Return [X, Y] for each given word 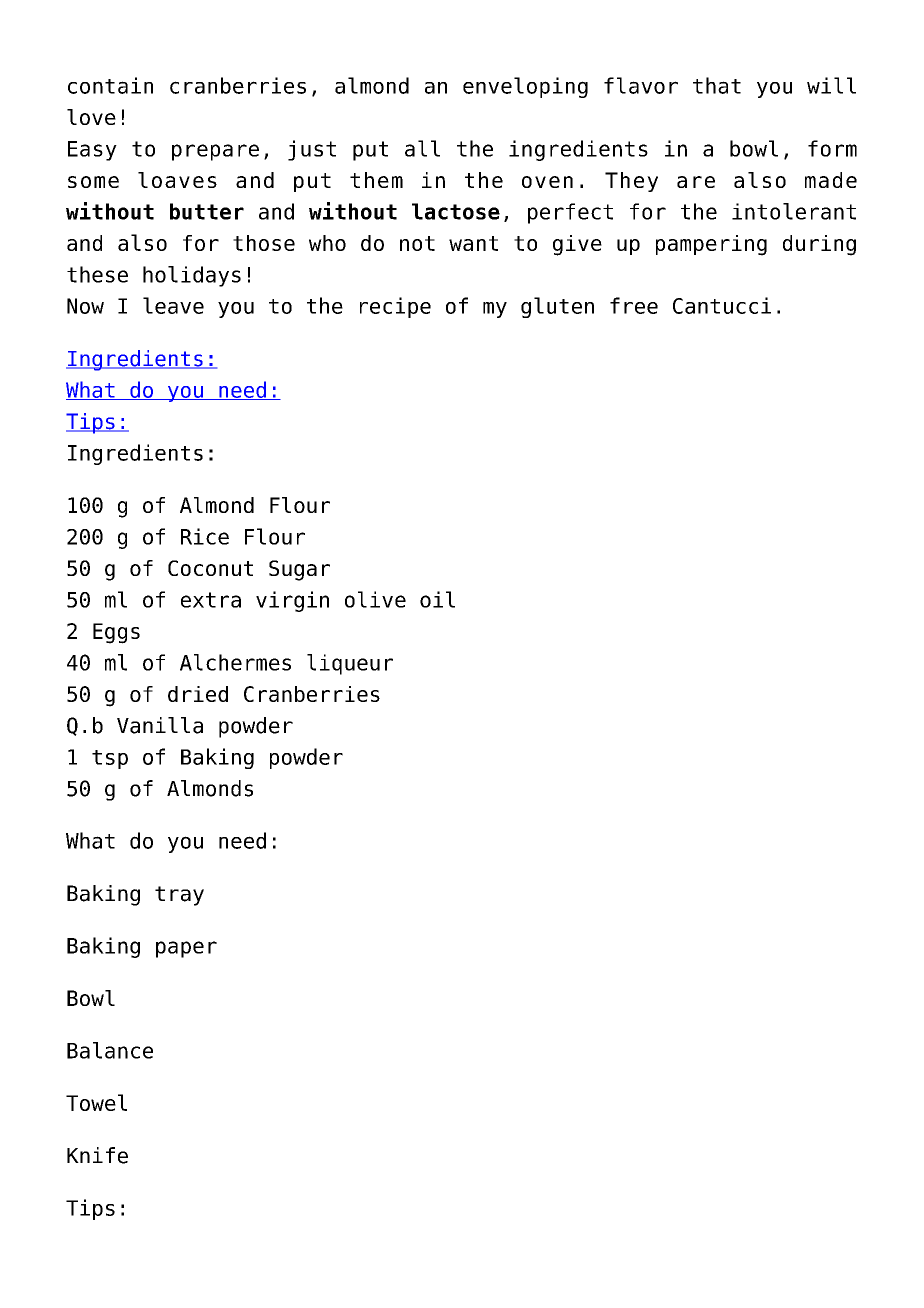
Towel [96, 1102]
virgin [292, 601]
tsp [110, 759]
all [422, 148]
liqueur [350, 664]
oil [437, 599]
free [634, 305]
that [717, 85]
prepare [215, 152]
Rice [205, 536]
